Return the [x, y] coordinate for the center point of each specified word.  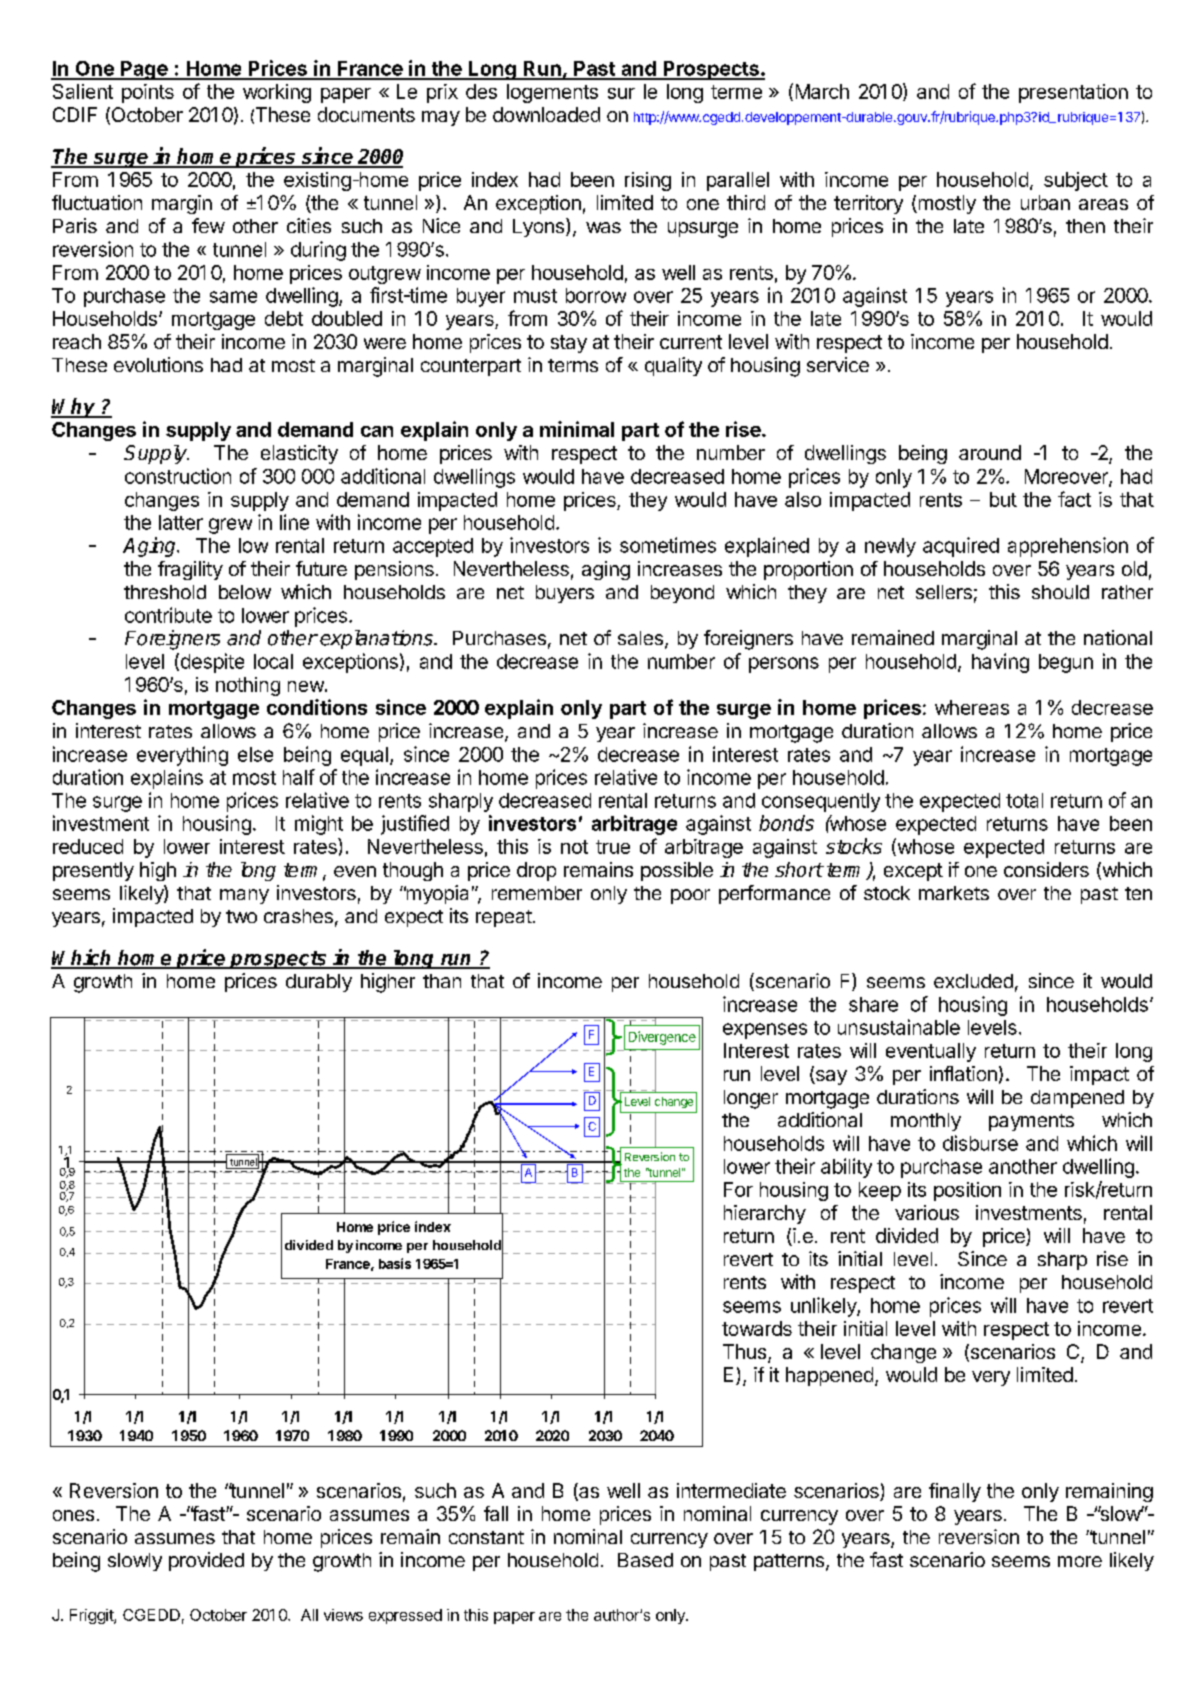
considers [1046, 869]
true [613, 847]
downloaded [546, 114]
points [148, 93]
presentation [1073, 93]
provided [206, 1561]
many [244, 896]
